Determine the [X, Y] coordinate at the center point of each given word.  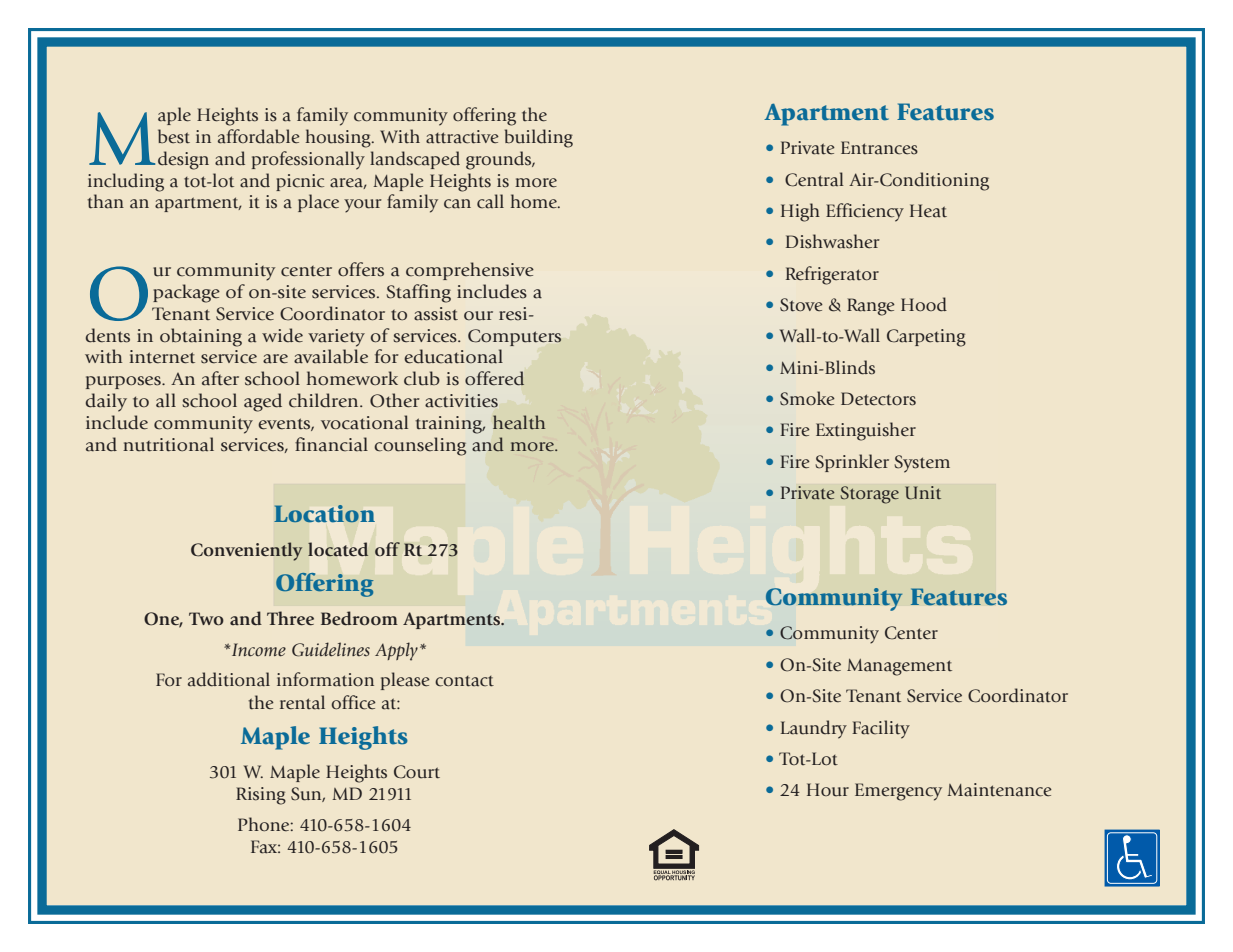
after [220, 378]
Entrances [879, 148]
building [539, 138]
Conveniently [247, 551]
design [183, 160]
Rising [261, 796]
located [338, 549]
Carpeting [926, 338]
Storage [869, 495]
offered [494, 378]
